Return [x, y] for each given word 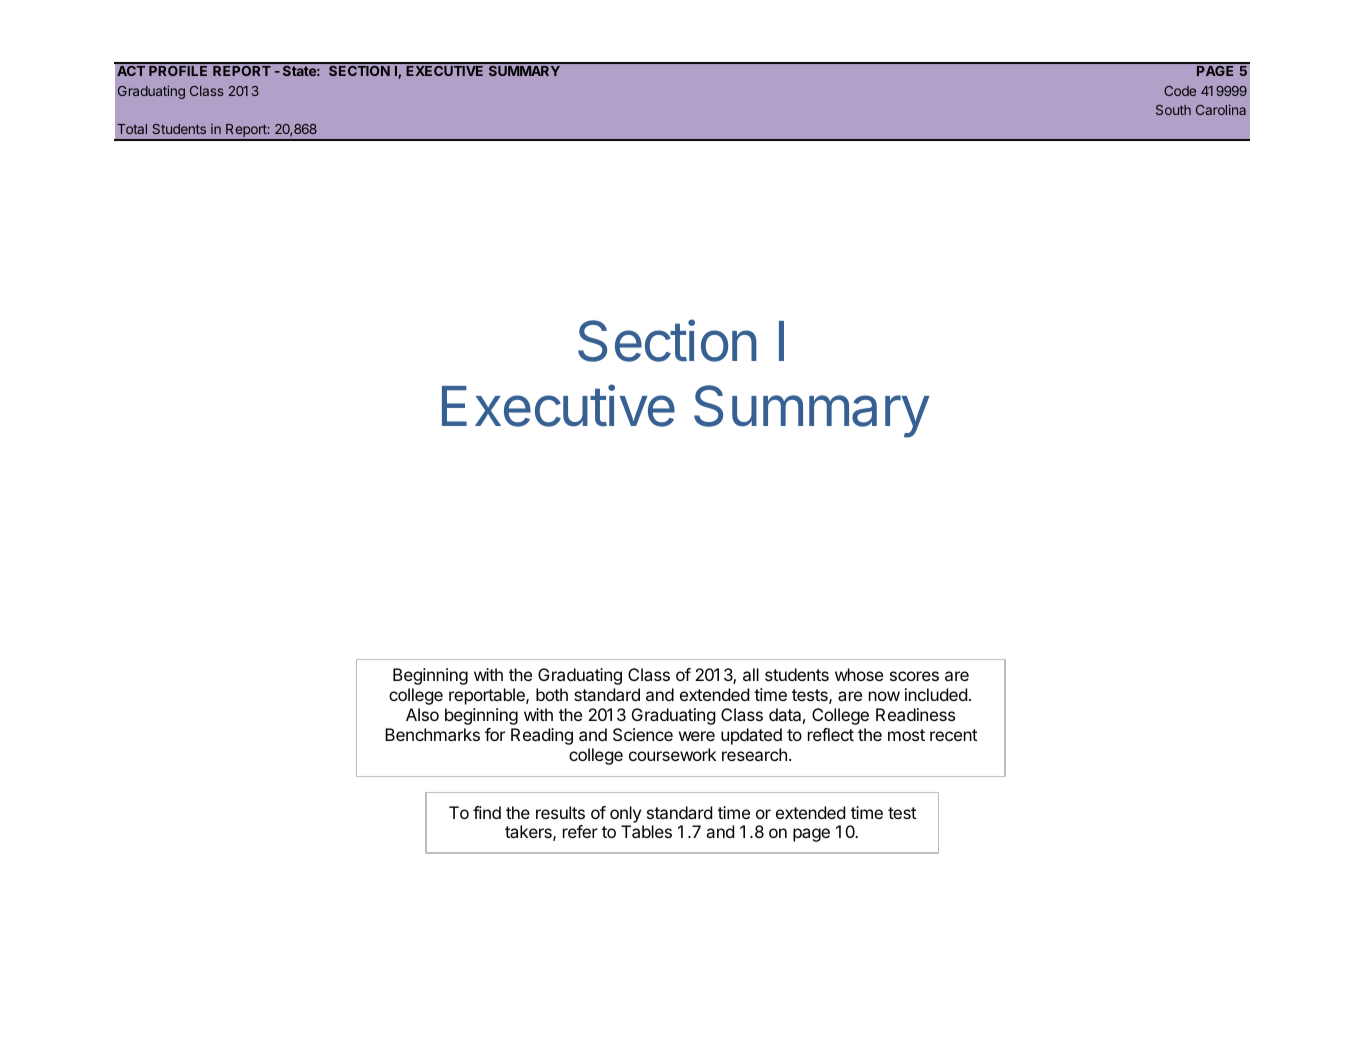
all [751, 674]
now [884, 696]
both [552, 694]
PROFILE [178, 71]
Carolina [1221, 109]
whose [859, 674]
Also [422, 714]
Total [132, 129]
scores [914, 676]
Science [643, 734]
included [936, 694]
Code [1180, 91]
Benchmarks [432, 734]
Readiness [915, 714]
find [487, 812]
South [1173, 110]
